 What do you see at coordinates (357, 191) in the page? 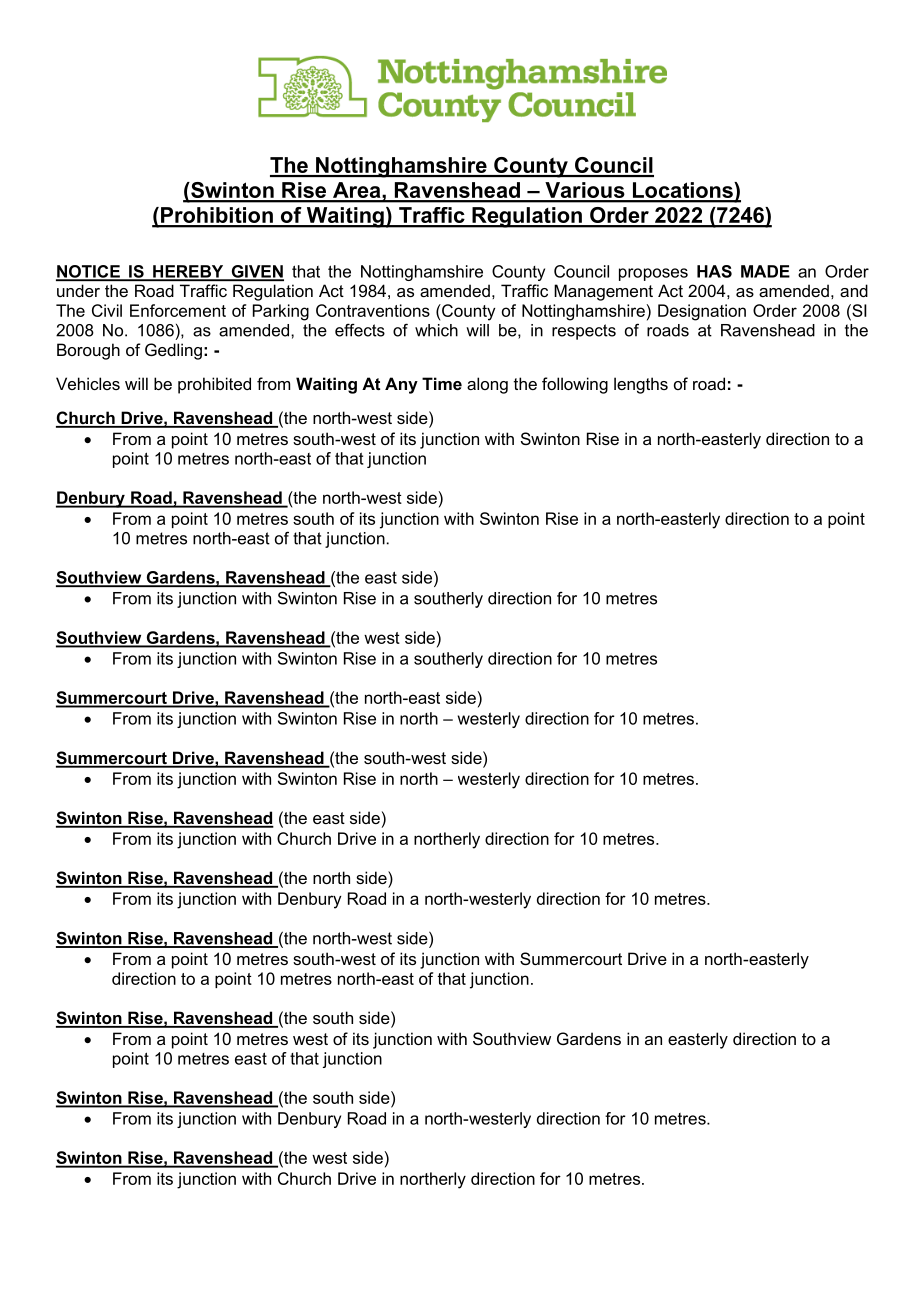
I see `Area` at bounding box center [357, 191].
